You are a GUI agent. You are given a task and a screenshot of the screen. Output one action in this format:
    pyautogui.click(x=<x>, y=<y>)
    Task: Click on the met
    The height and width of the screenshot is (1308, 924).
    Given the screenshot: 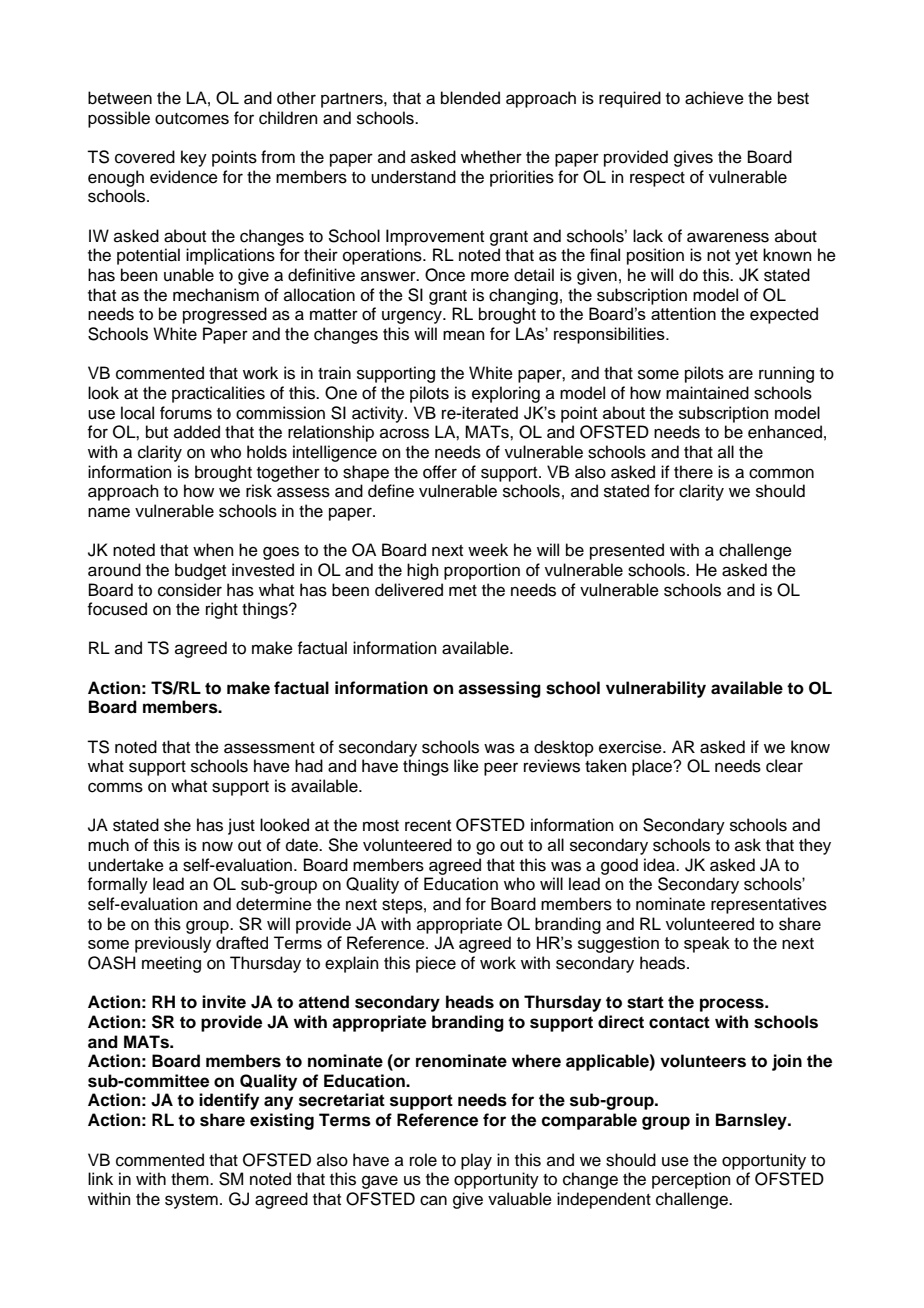 What is the action you would take?
    pyautogui.click(x=463, y=591)
